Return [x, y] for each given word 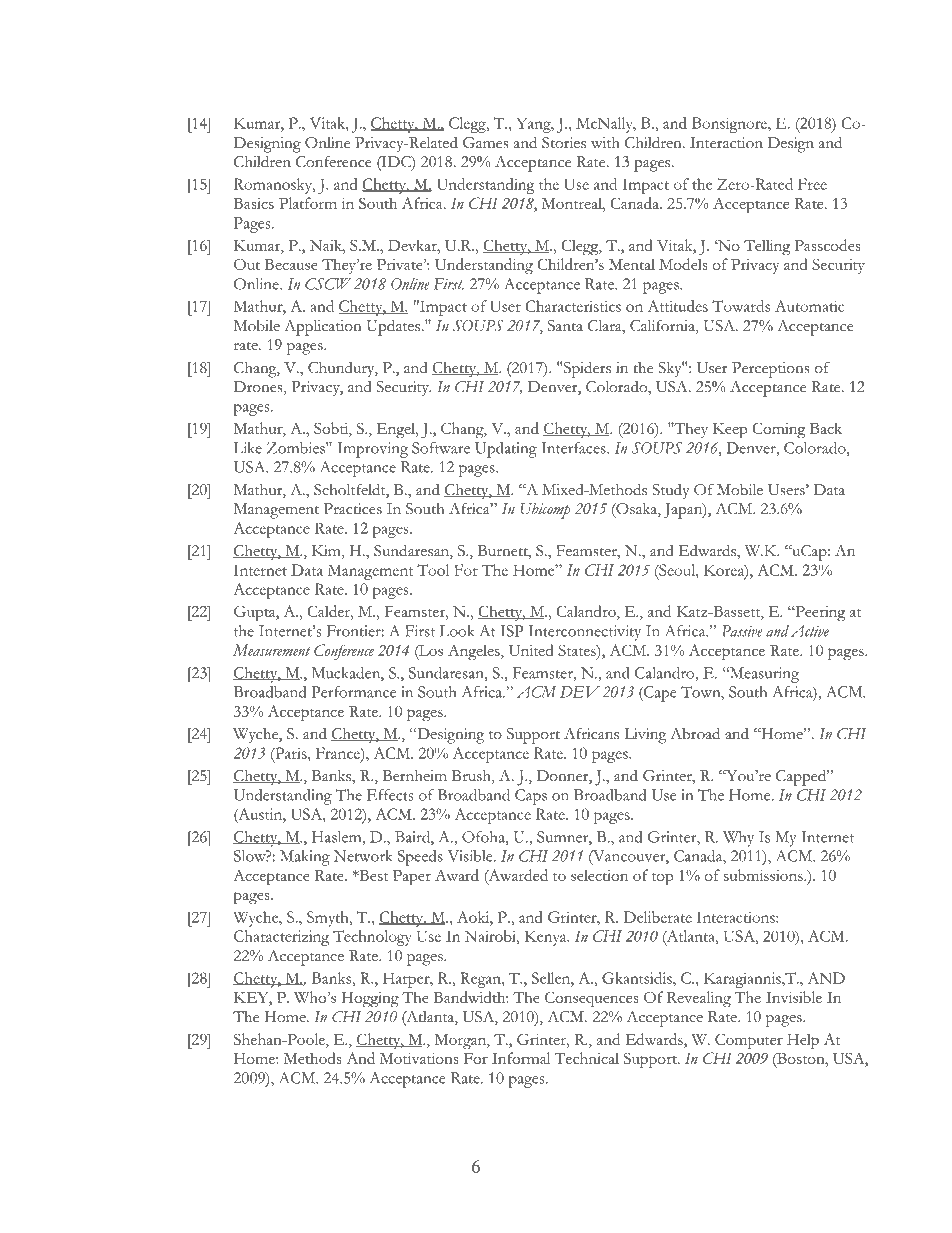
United [531, 650]
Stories [564, 143]
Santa [565, 326]
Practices [353, 509]
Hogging [370, 999]
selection [599, 875]
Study [671, 491]
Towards [741, 306]
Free [812, 184]
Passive [741, 631]
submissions [764, 875]
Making [305, 858]
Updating [506, 450]
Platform [308, 203]
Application [323, 328]
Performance [353, 692]
